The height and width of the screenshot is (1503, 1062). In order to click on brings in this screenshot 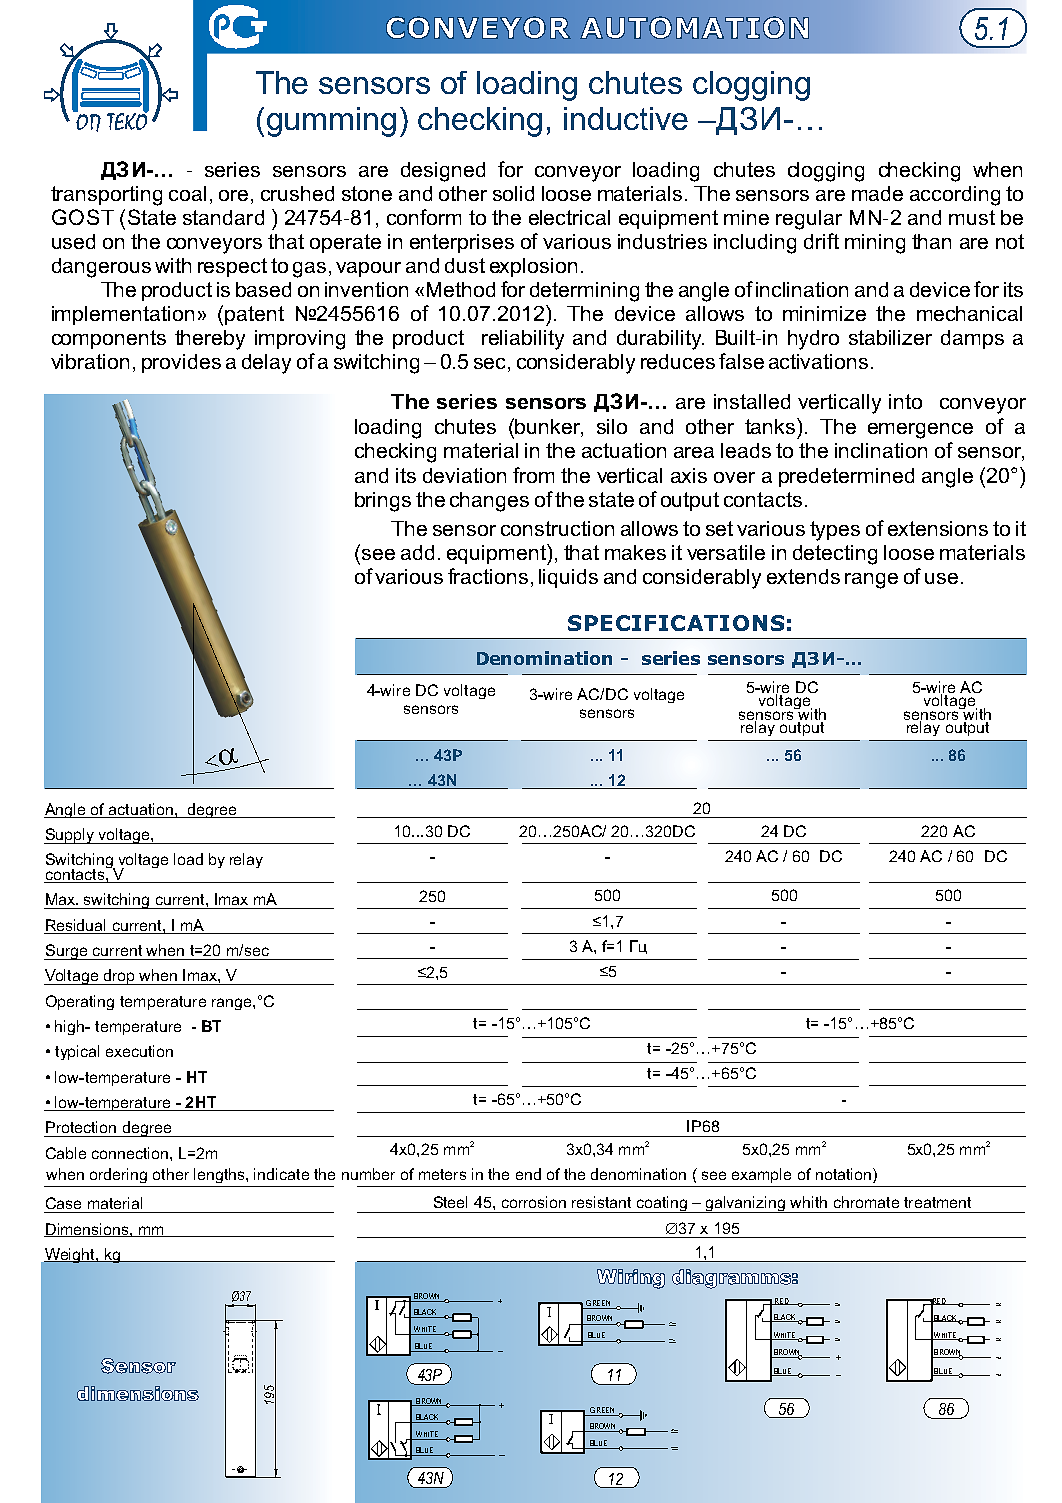, I will do `click(383, 502)`.
